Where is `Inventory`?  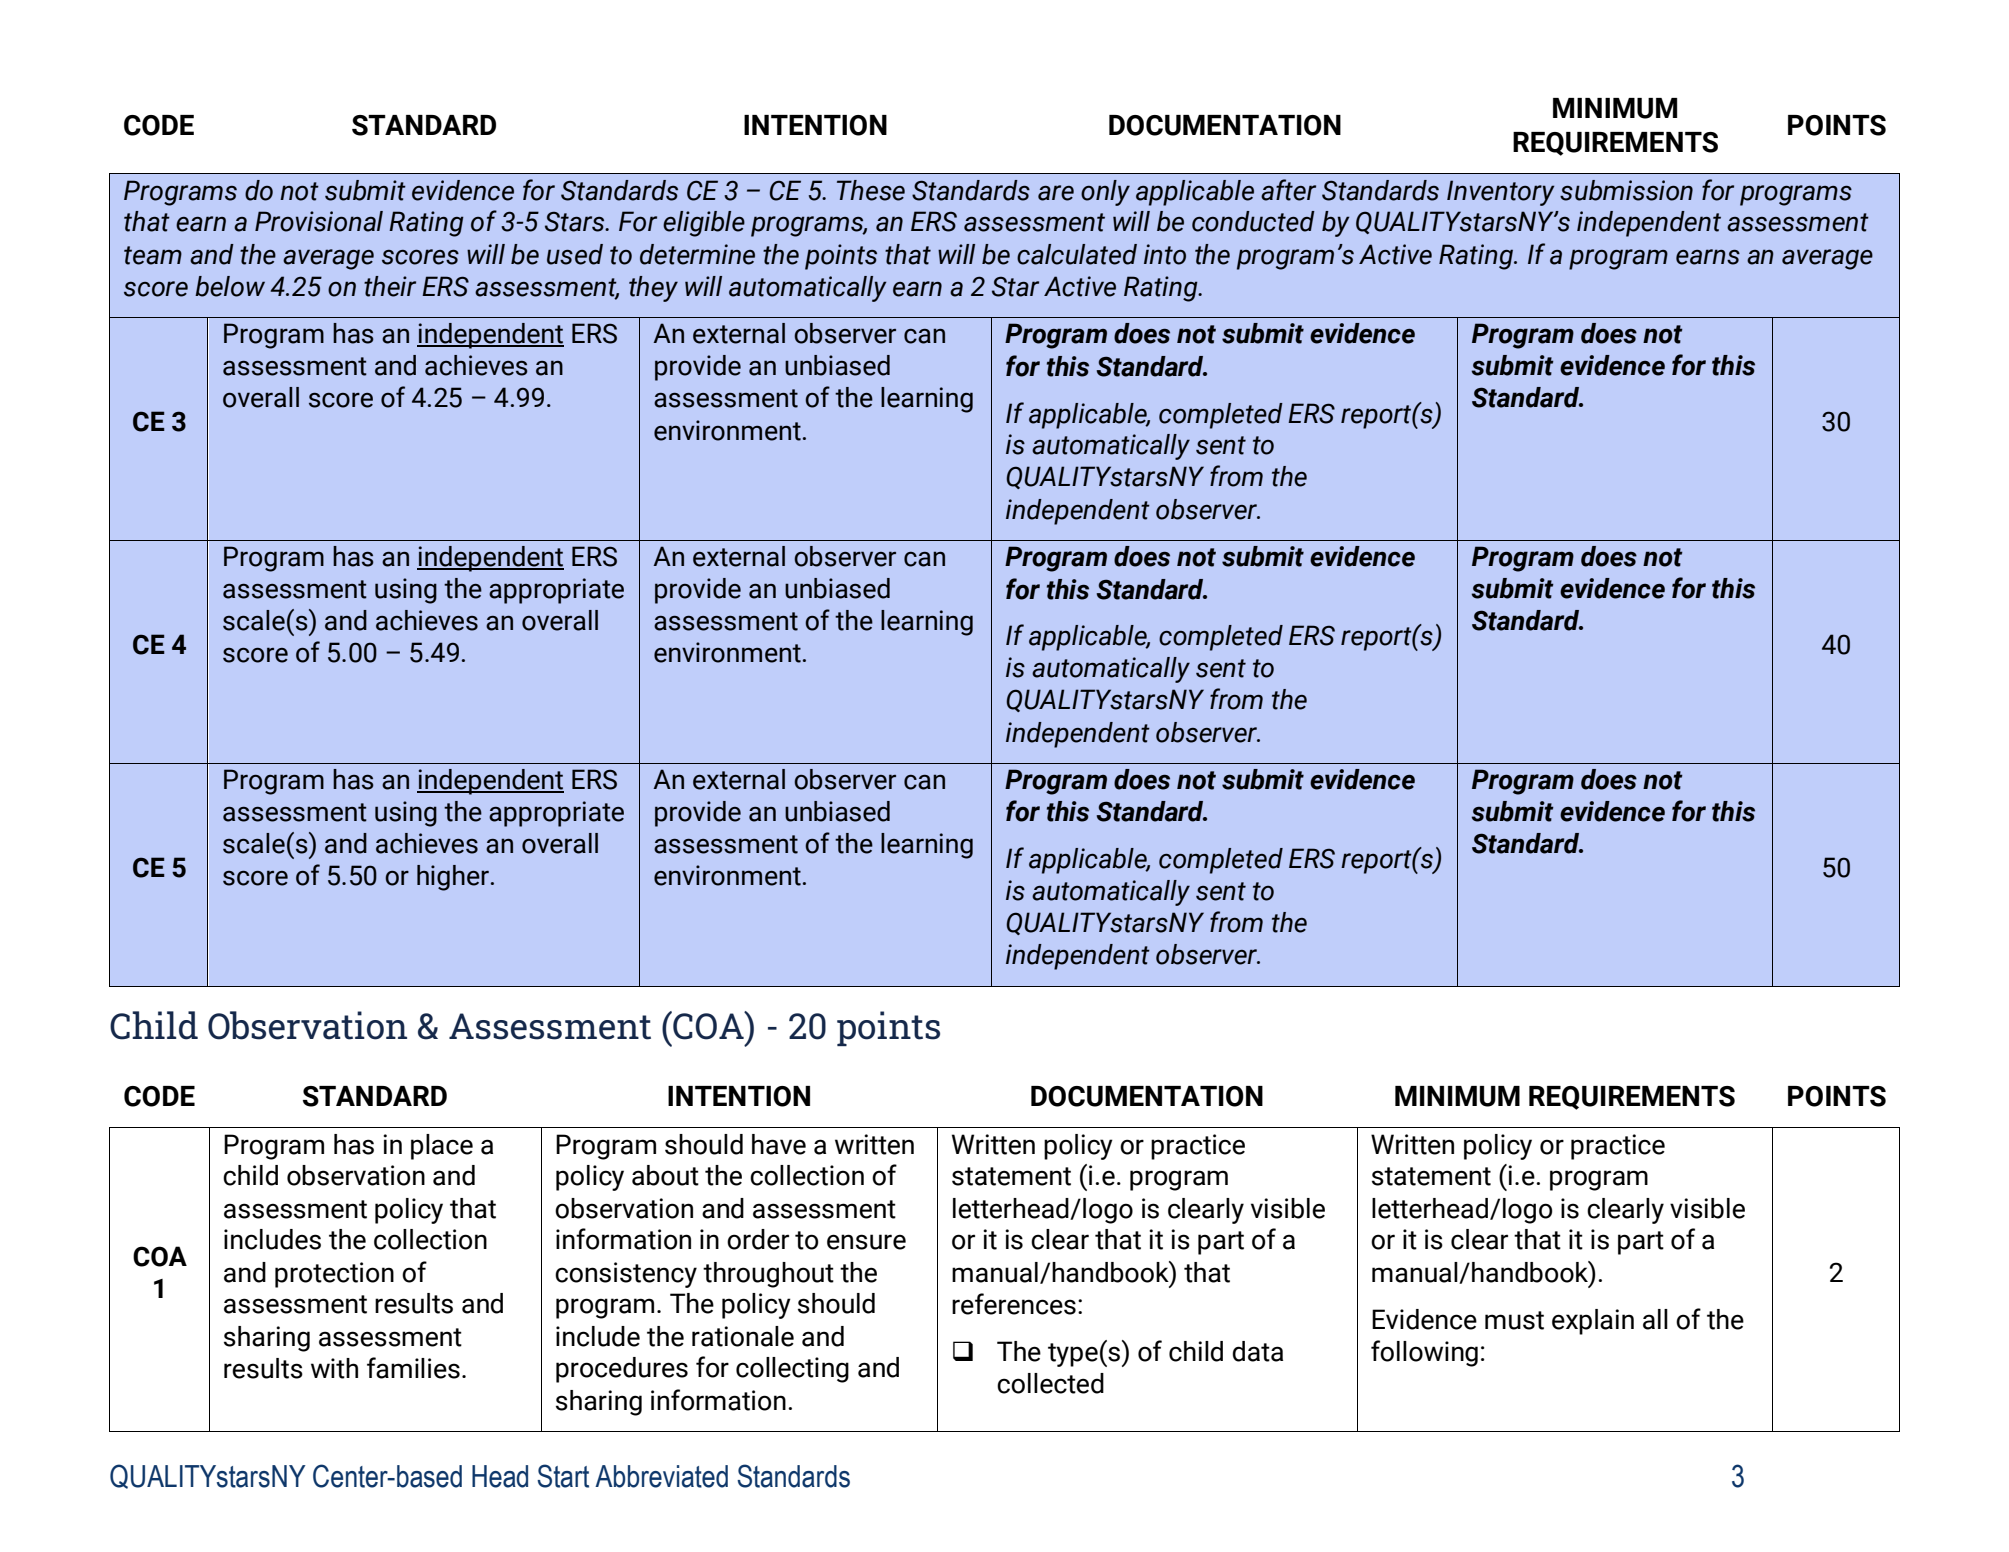 Inventory is located at coordinates (1501, 193).
